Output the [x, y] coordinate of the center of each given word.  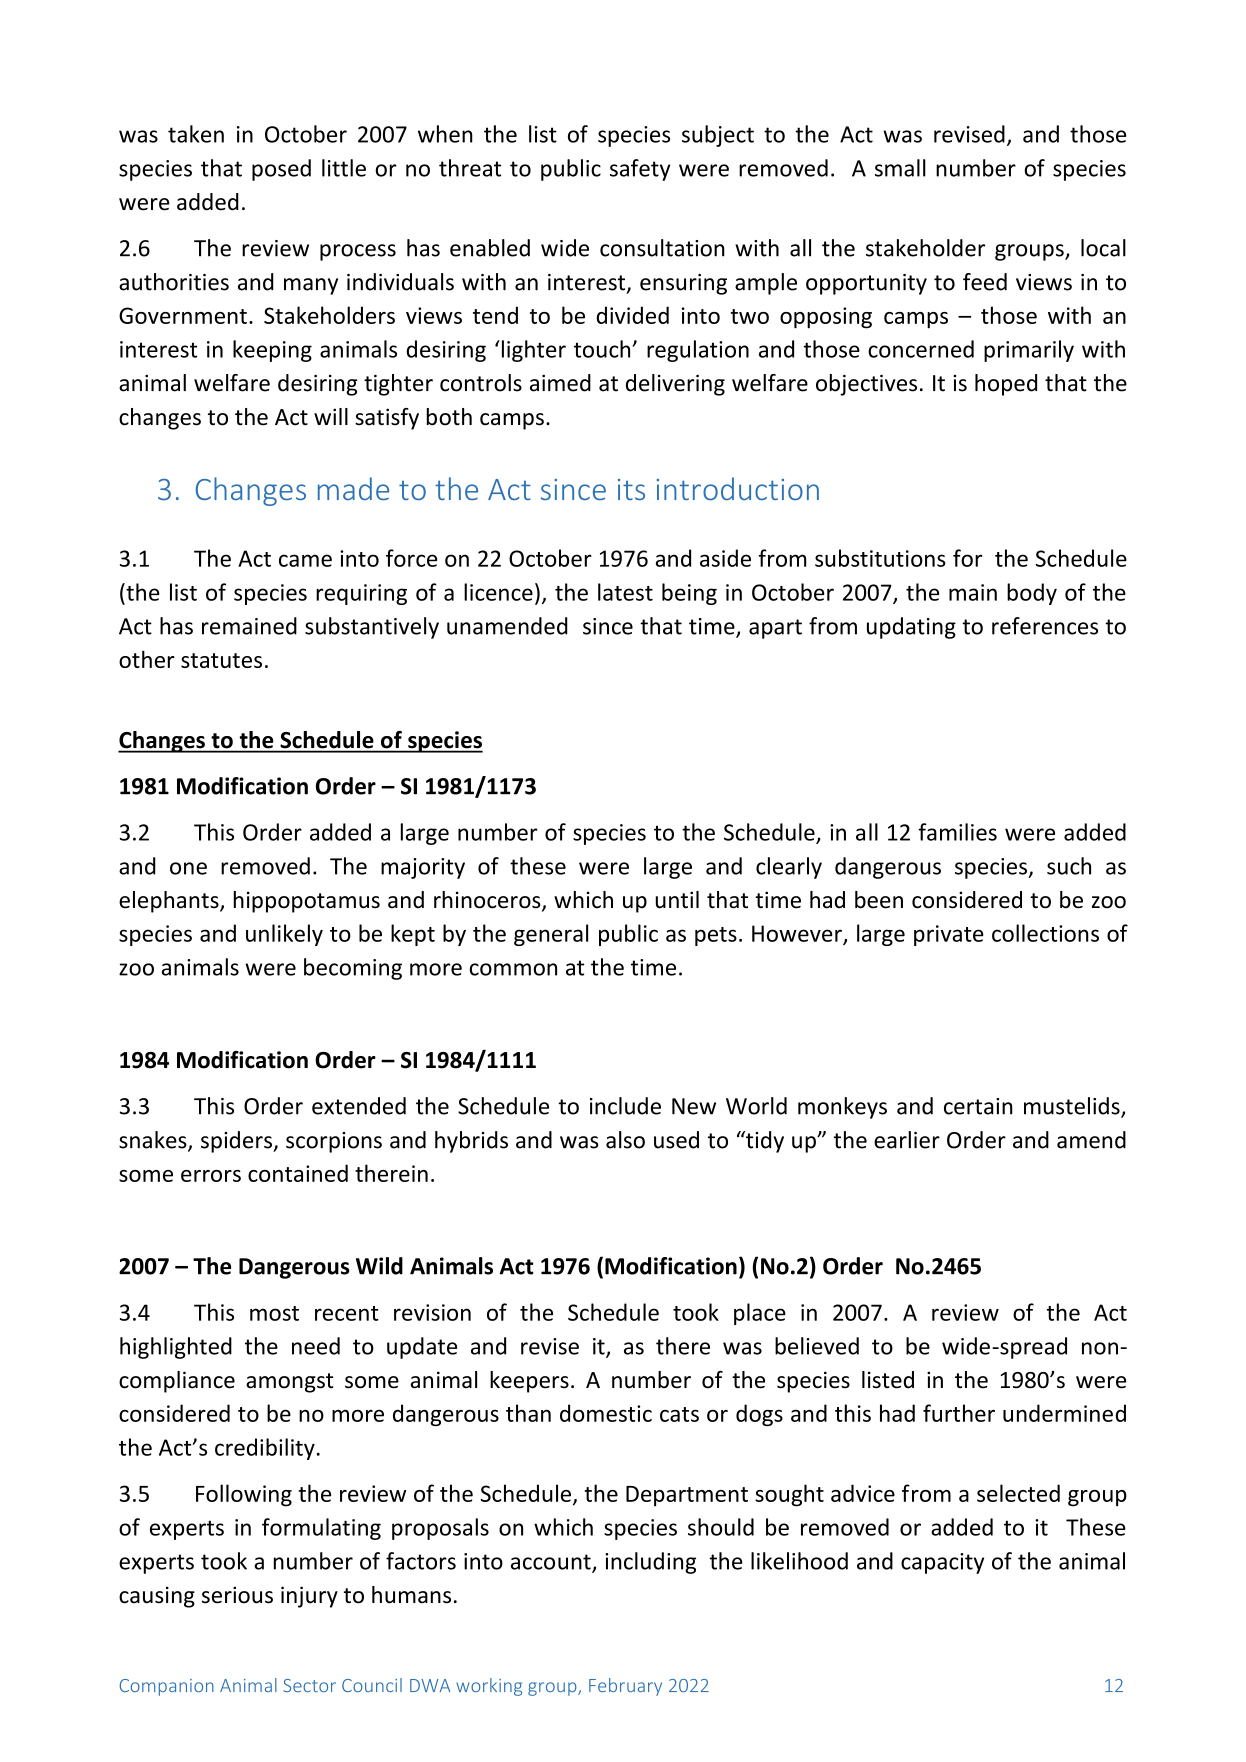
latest [625, 592]
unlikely [284, 935]
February [625, 1687]
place [760, 1314]
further [959, 1413]
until [677, 900]
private [949, 935]
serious [237, 1595]
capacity [942, 1563]
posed [281, 170]
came [305, 560]
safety [640, 170]
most [274, 1313]
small [900, 168]
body [1032, 594]
